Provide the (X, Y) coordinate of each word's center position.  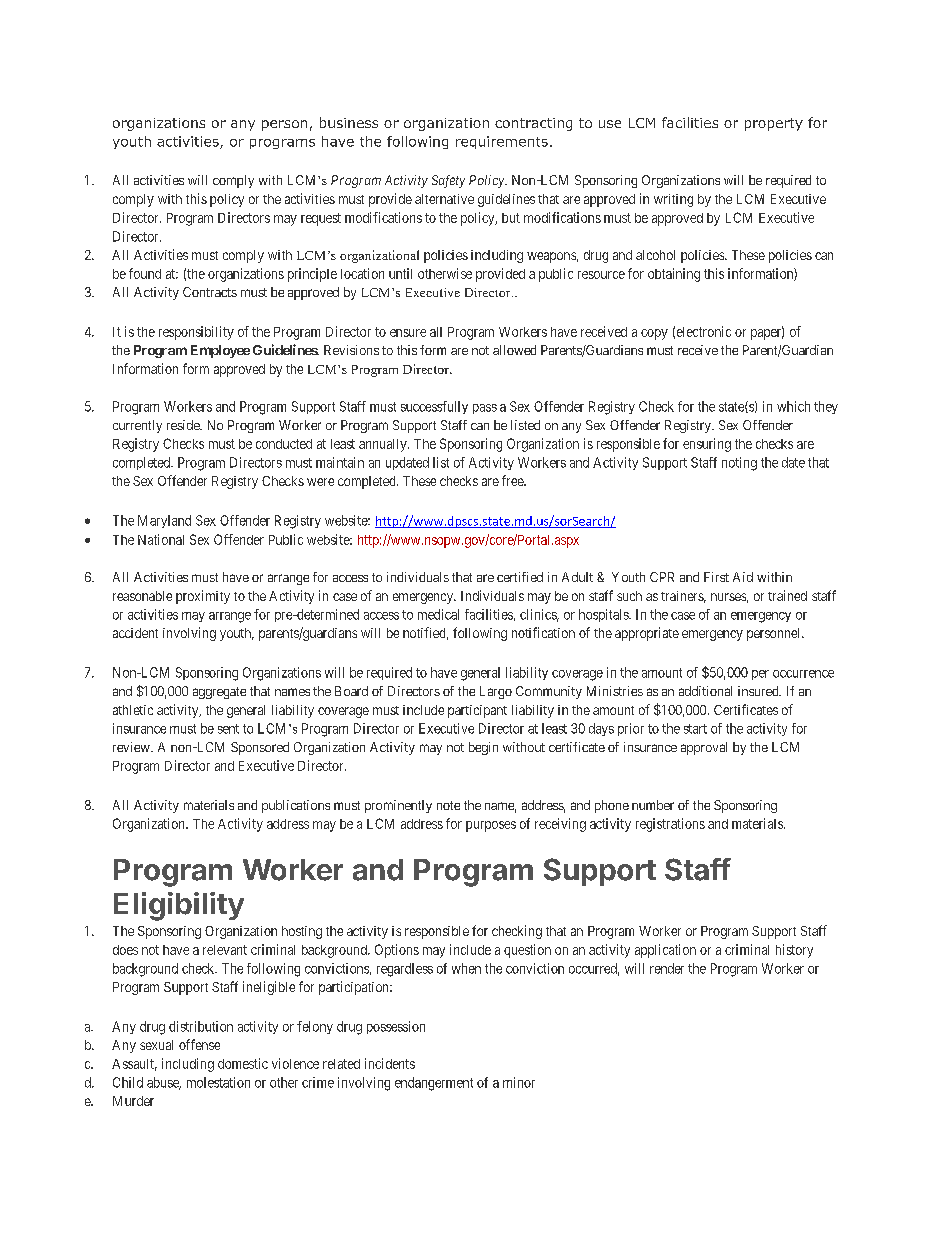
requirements (502, 142)
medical (438, 614)
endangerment (434, 1084)
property (774, 124)
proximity (203, 597)
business (349, 122)
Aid (743, 577)
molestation (218, 1082)
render (667, 968)
